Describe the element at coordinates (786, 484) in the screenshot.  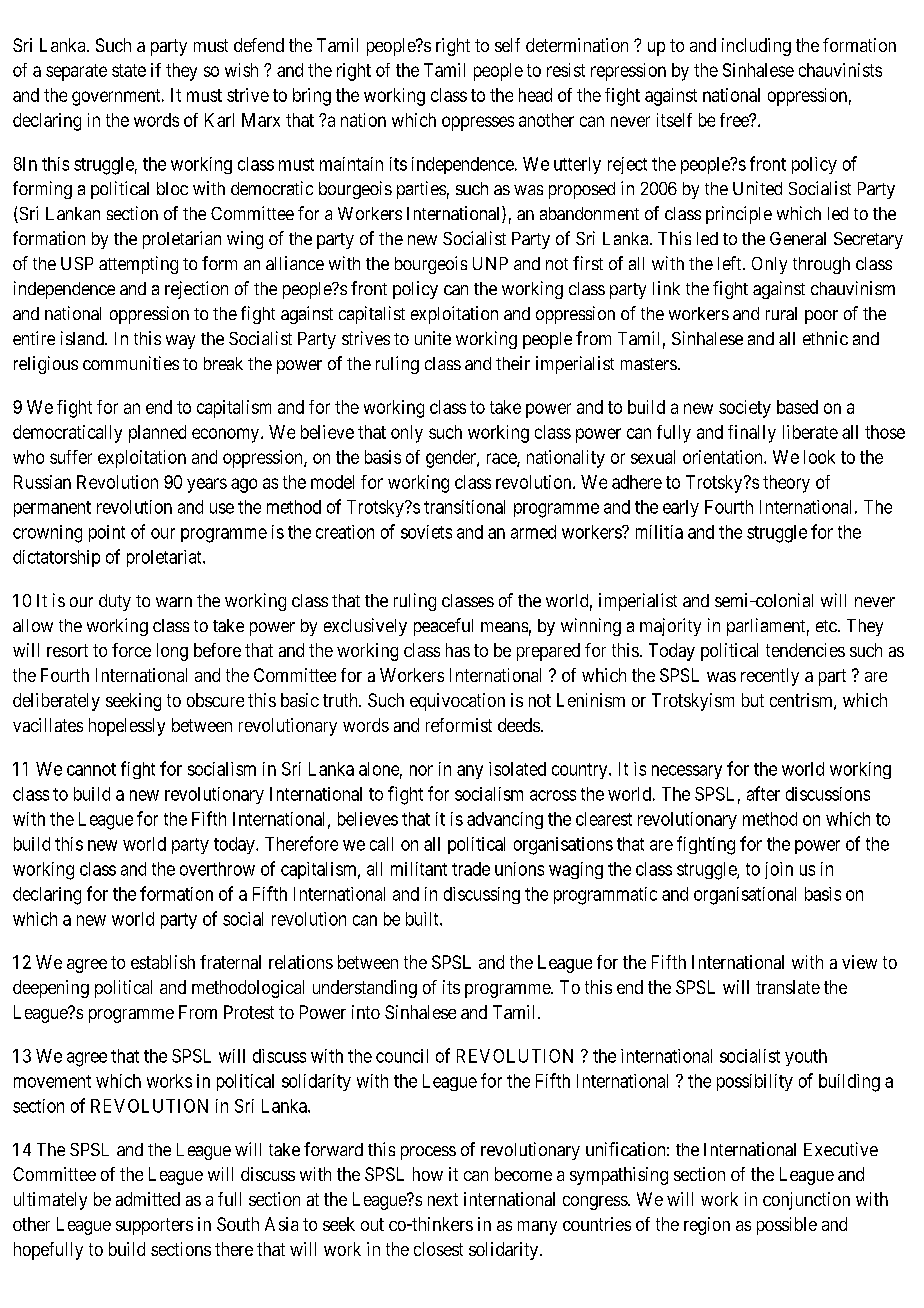
I see `theory` at that location.
